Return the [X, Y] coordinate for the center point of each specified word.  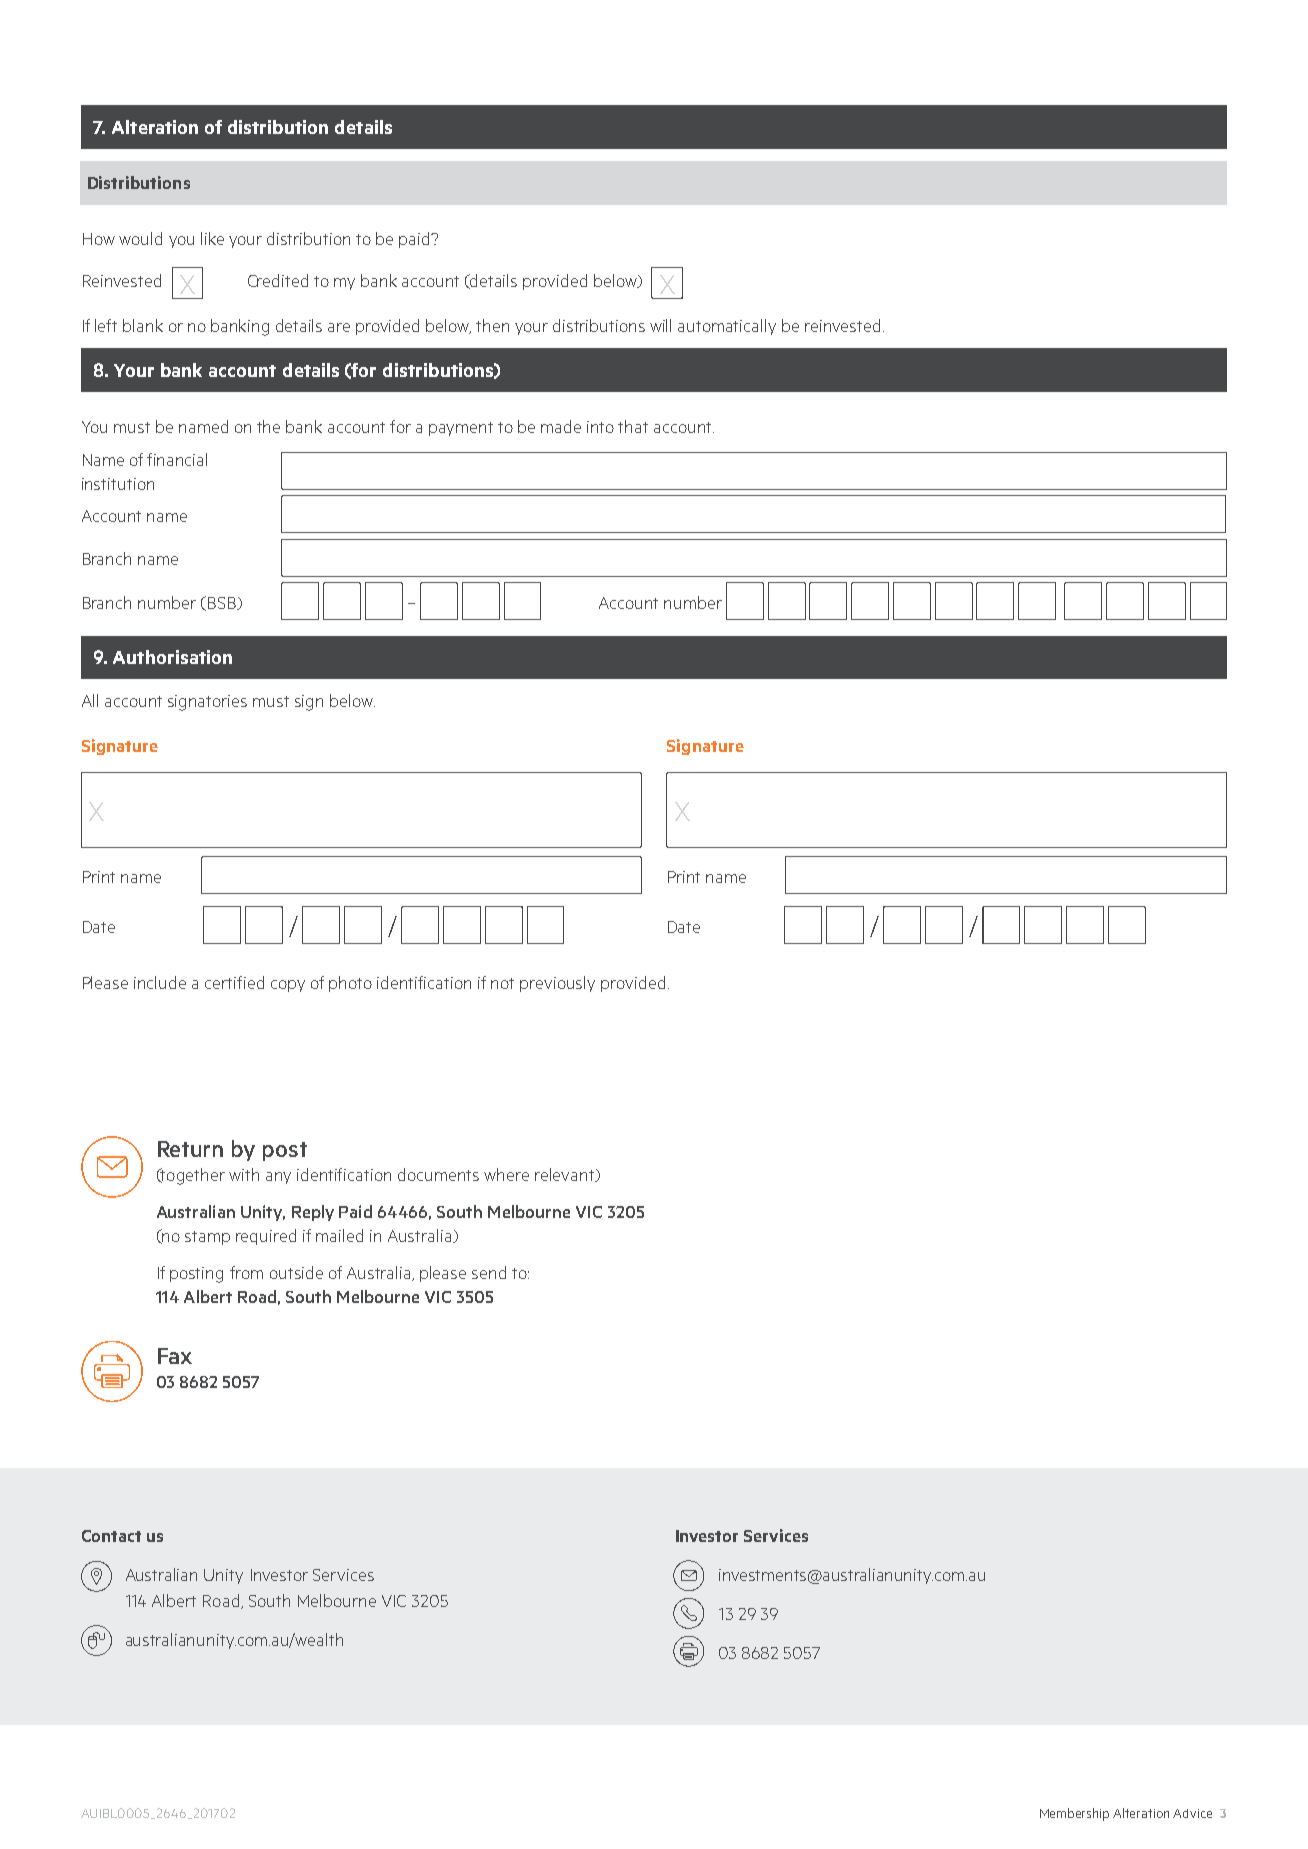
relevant [566, 1175]
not [502, 983]
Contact [111, 1536]
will [660, 325]
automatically [727, 327]
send [489, 1272]
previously [557, 984]
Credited [278, 280]
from [246, 1272]
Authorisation [172, 657]
